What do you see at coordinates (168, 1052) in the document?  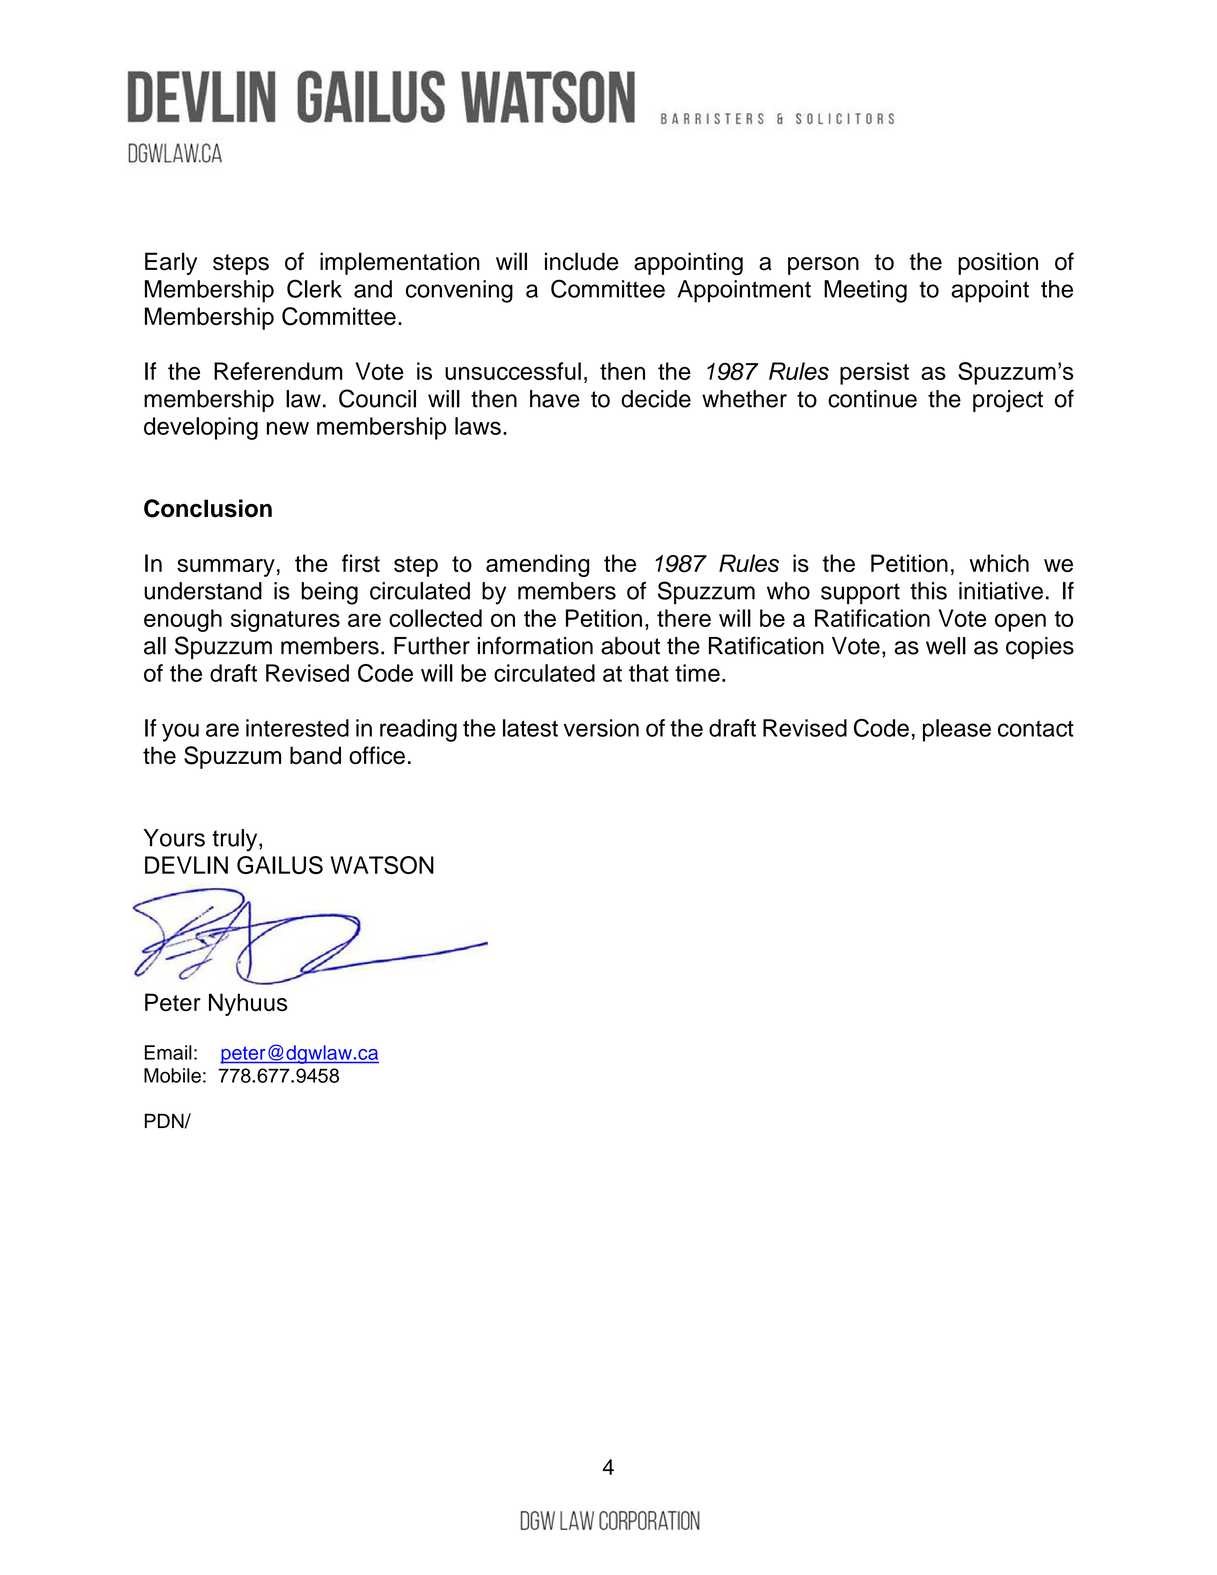 I see `Email` at bounding box center [168, 1052].
